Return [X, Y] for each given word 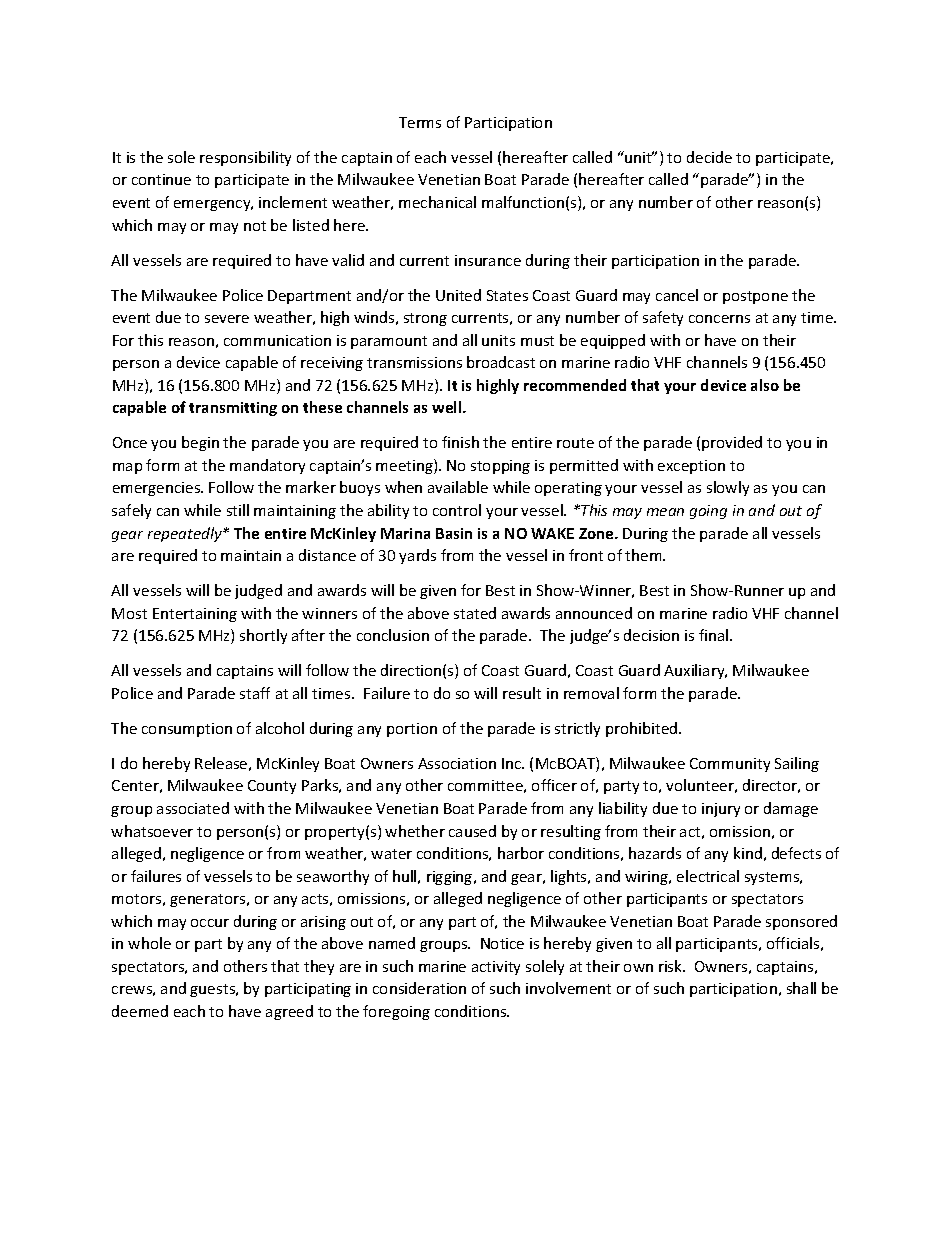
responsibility [245, 158]
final [715, 635]
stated [475, 613]
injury [721, 810]
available [458, 487]
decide [709, 157]
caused [472, 831]
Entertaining [195, 615]
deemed [140, 1011]
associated [193, 808]
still [238, 510]
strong [425, 319]
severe [227, 319]
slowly [728, 488]
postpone [755, 297]
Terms [420, 122]
